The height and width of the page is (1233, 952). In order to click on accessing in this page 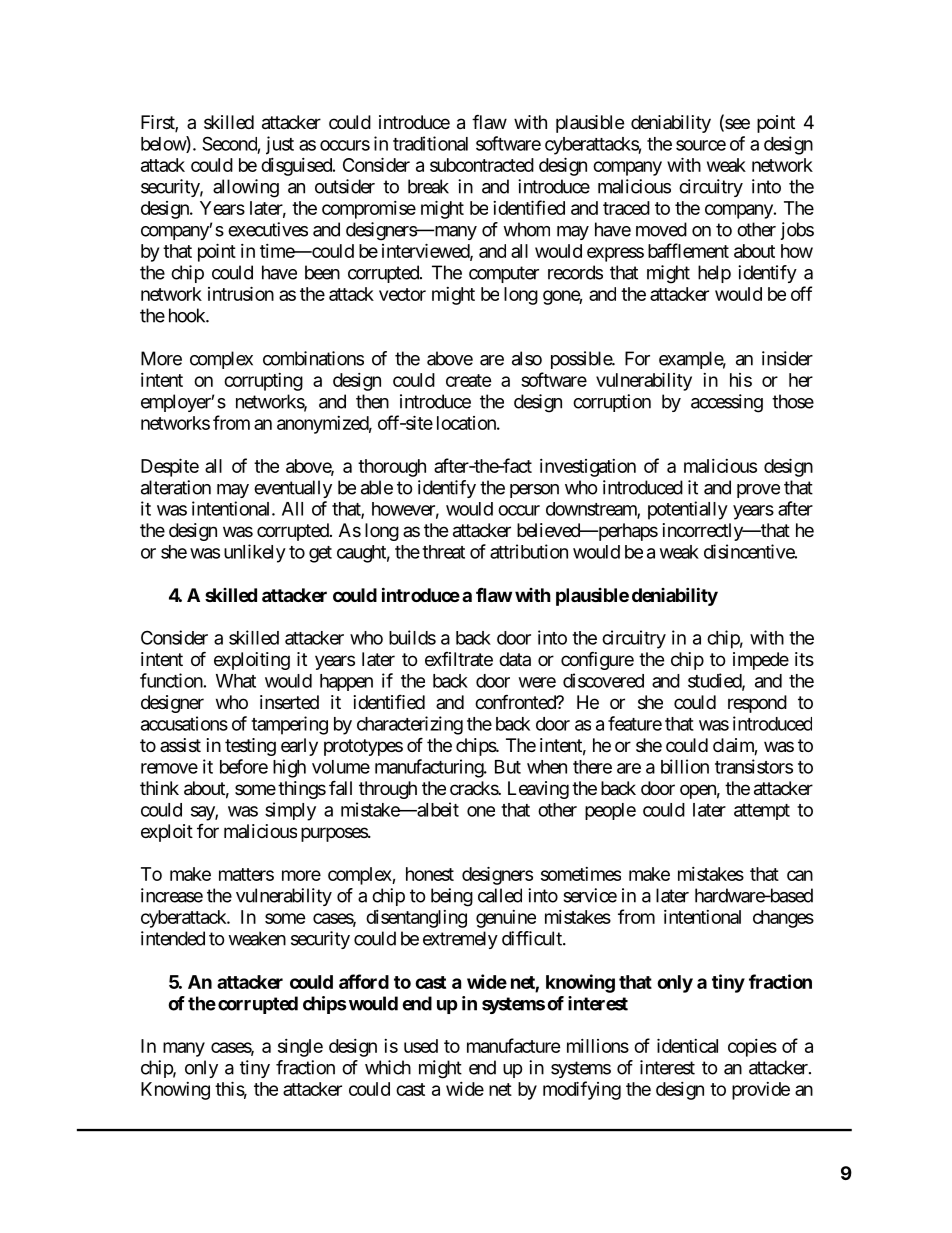, I will do `click(727, 403)`.
